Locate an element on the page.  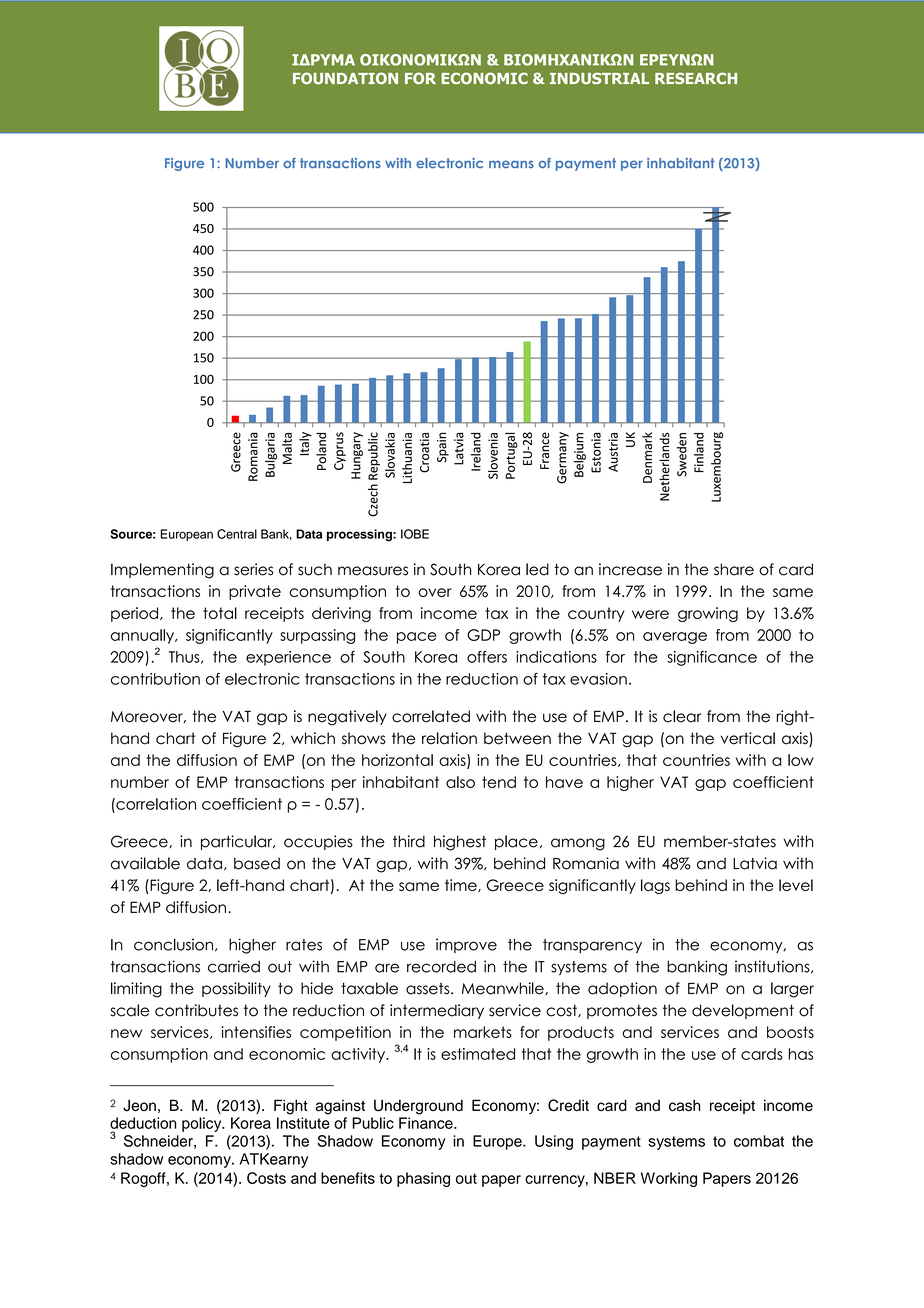
growing is located at coordinates (708, 614).
